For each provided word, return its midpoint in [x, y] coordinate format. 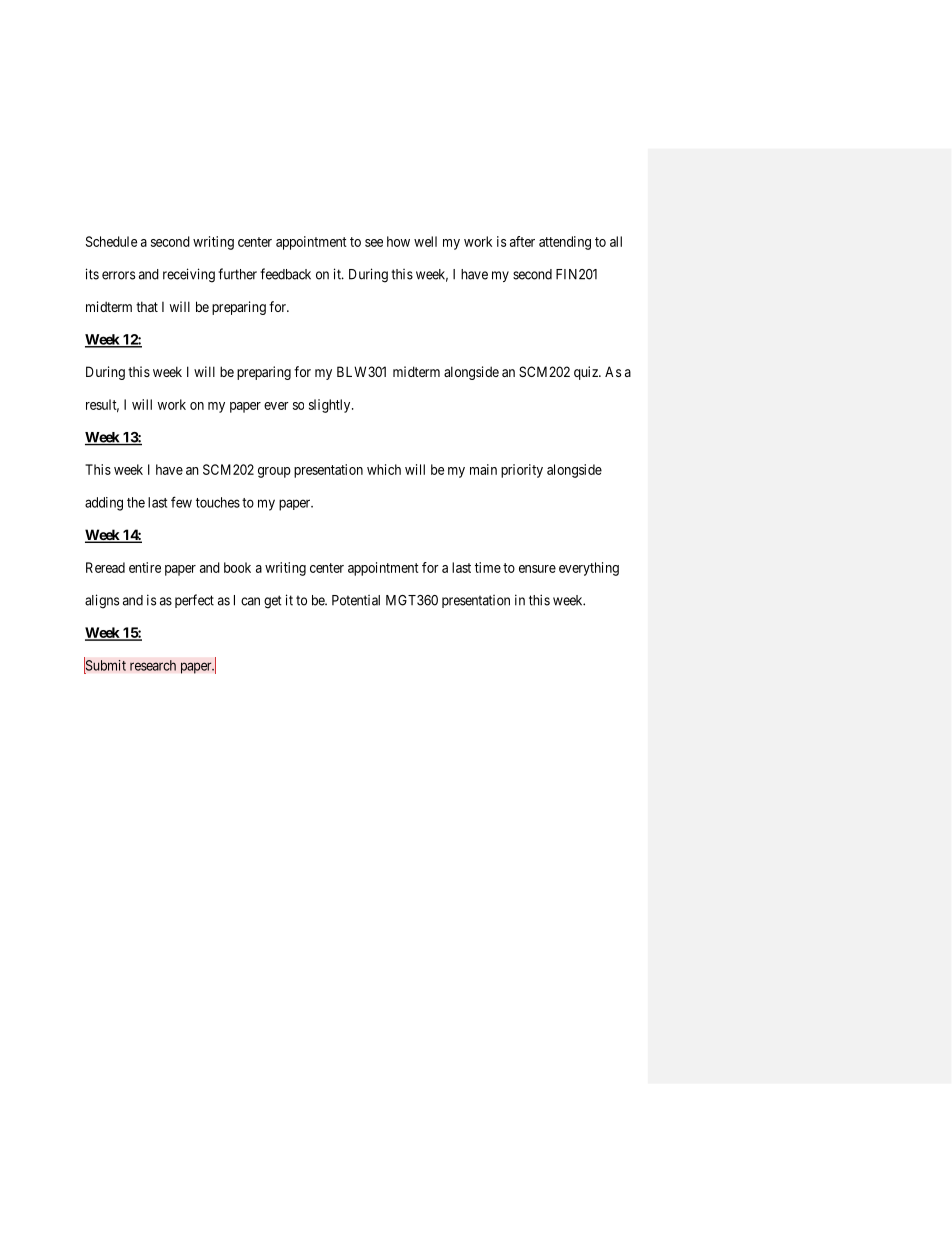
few [181, 502]
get [272, 602]
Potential [356, 600]
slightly [331, 406]
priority [522, 471]
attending [565, 243]
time [488, 567]
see [374, 243]
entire [145, 567]
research [153, 665]
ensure [537, 569]
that [147, 306]
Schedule [111, 241]
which [384, 469]
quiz [587, 373]
